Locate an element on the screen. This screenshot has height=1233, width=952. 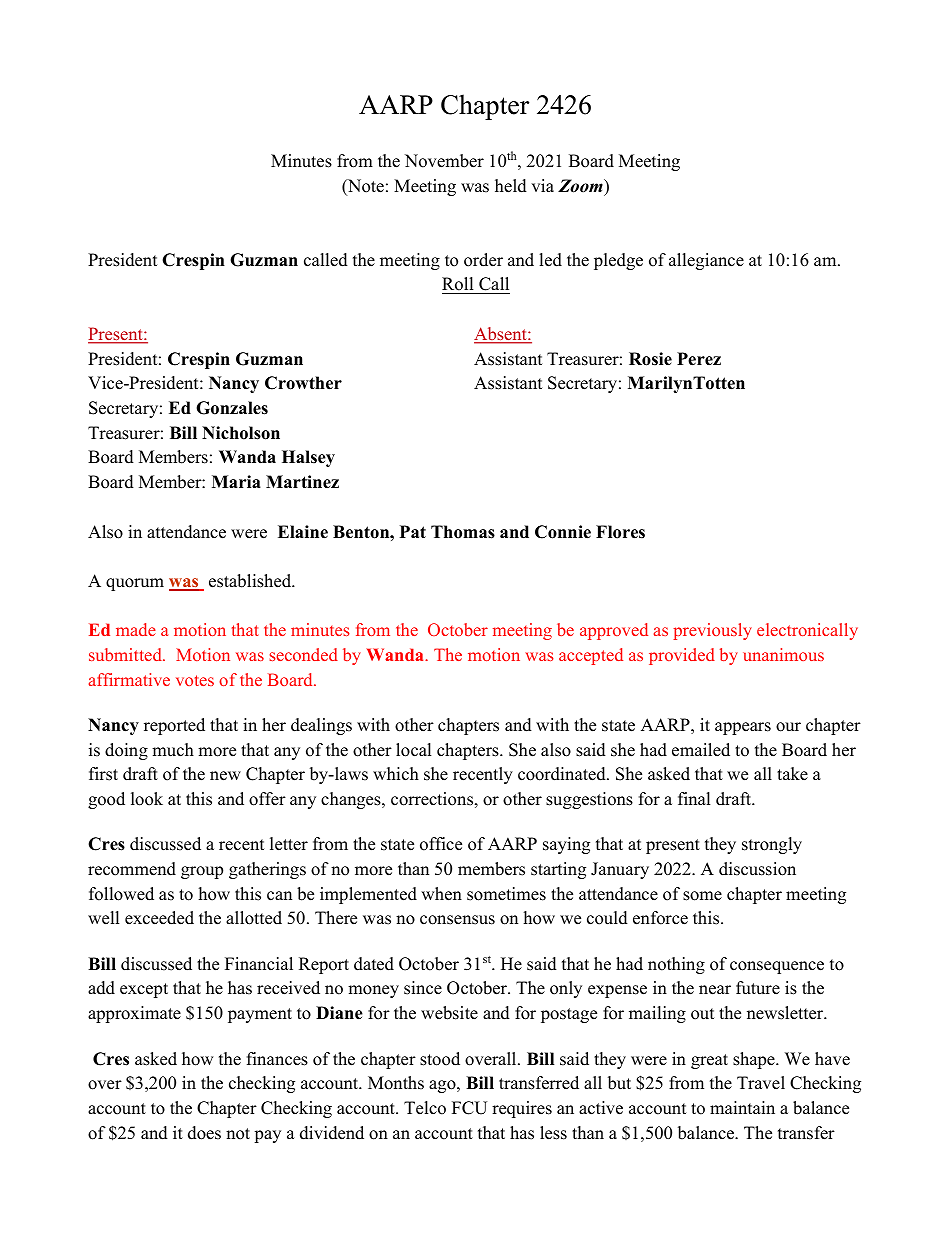
does is located at coordinates (204, 1133).
